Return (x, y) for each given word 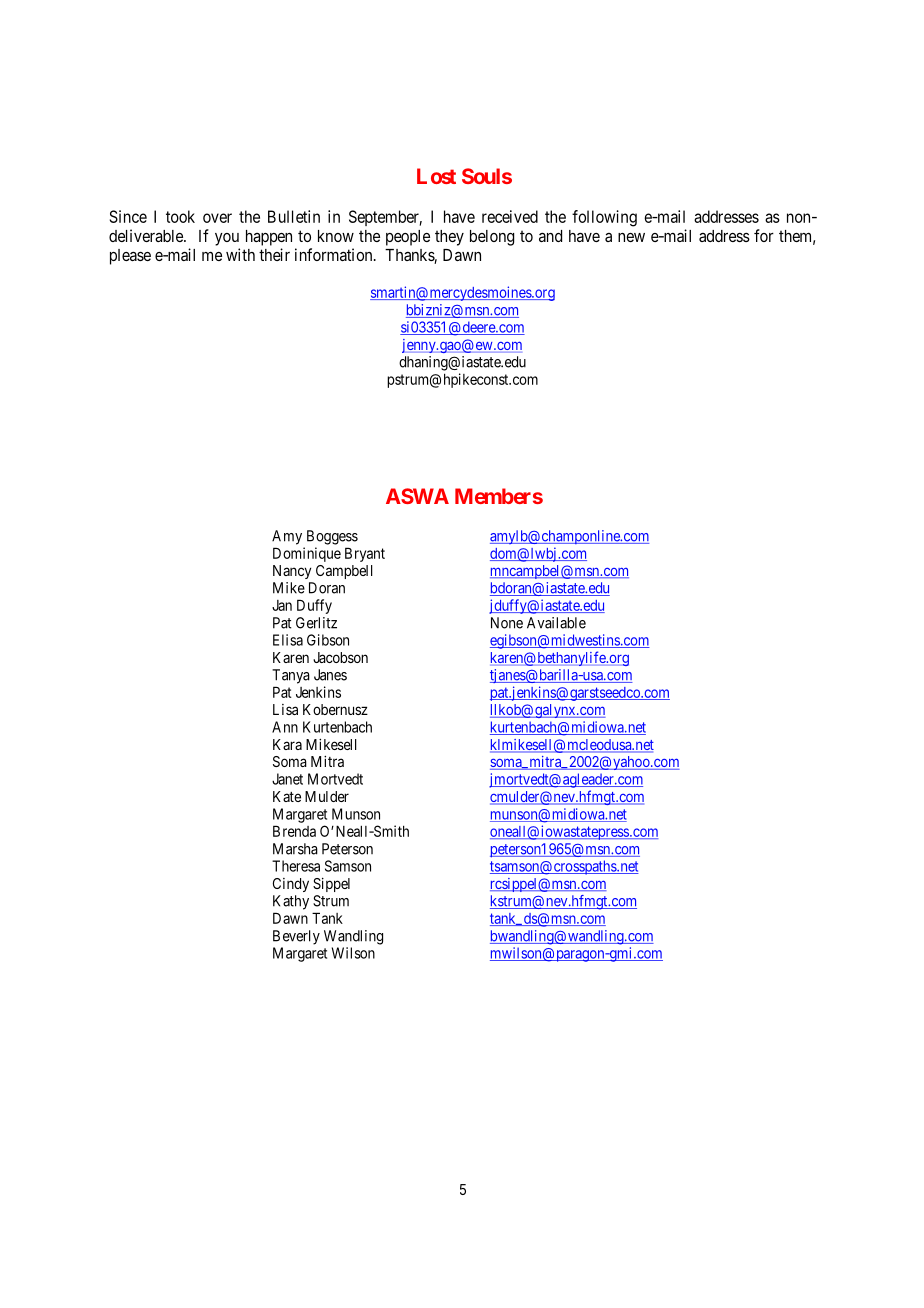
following (604, 218)
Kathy (291, 902)
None (507, 623)
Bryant (365, 554)
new (631, 237)
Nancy (292, 572)
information (335, 254)
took (180, 216)
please (130, 257)
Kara (287, 744)
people (408, 238)
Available (556, 623)
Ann (285, 727)
